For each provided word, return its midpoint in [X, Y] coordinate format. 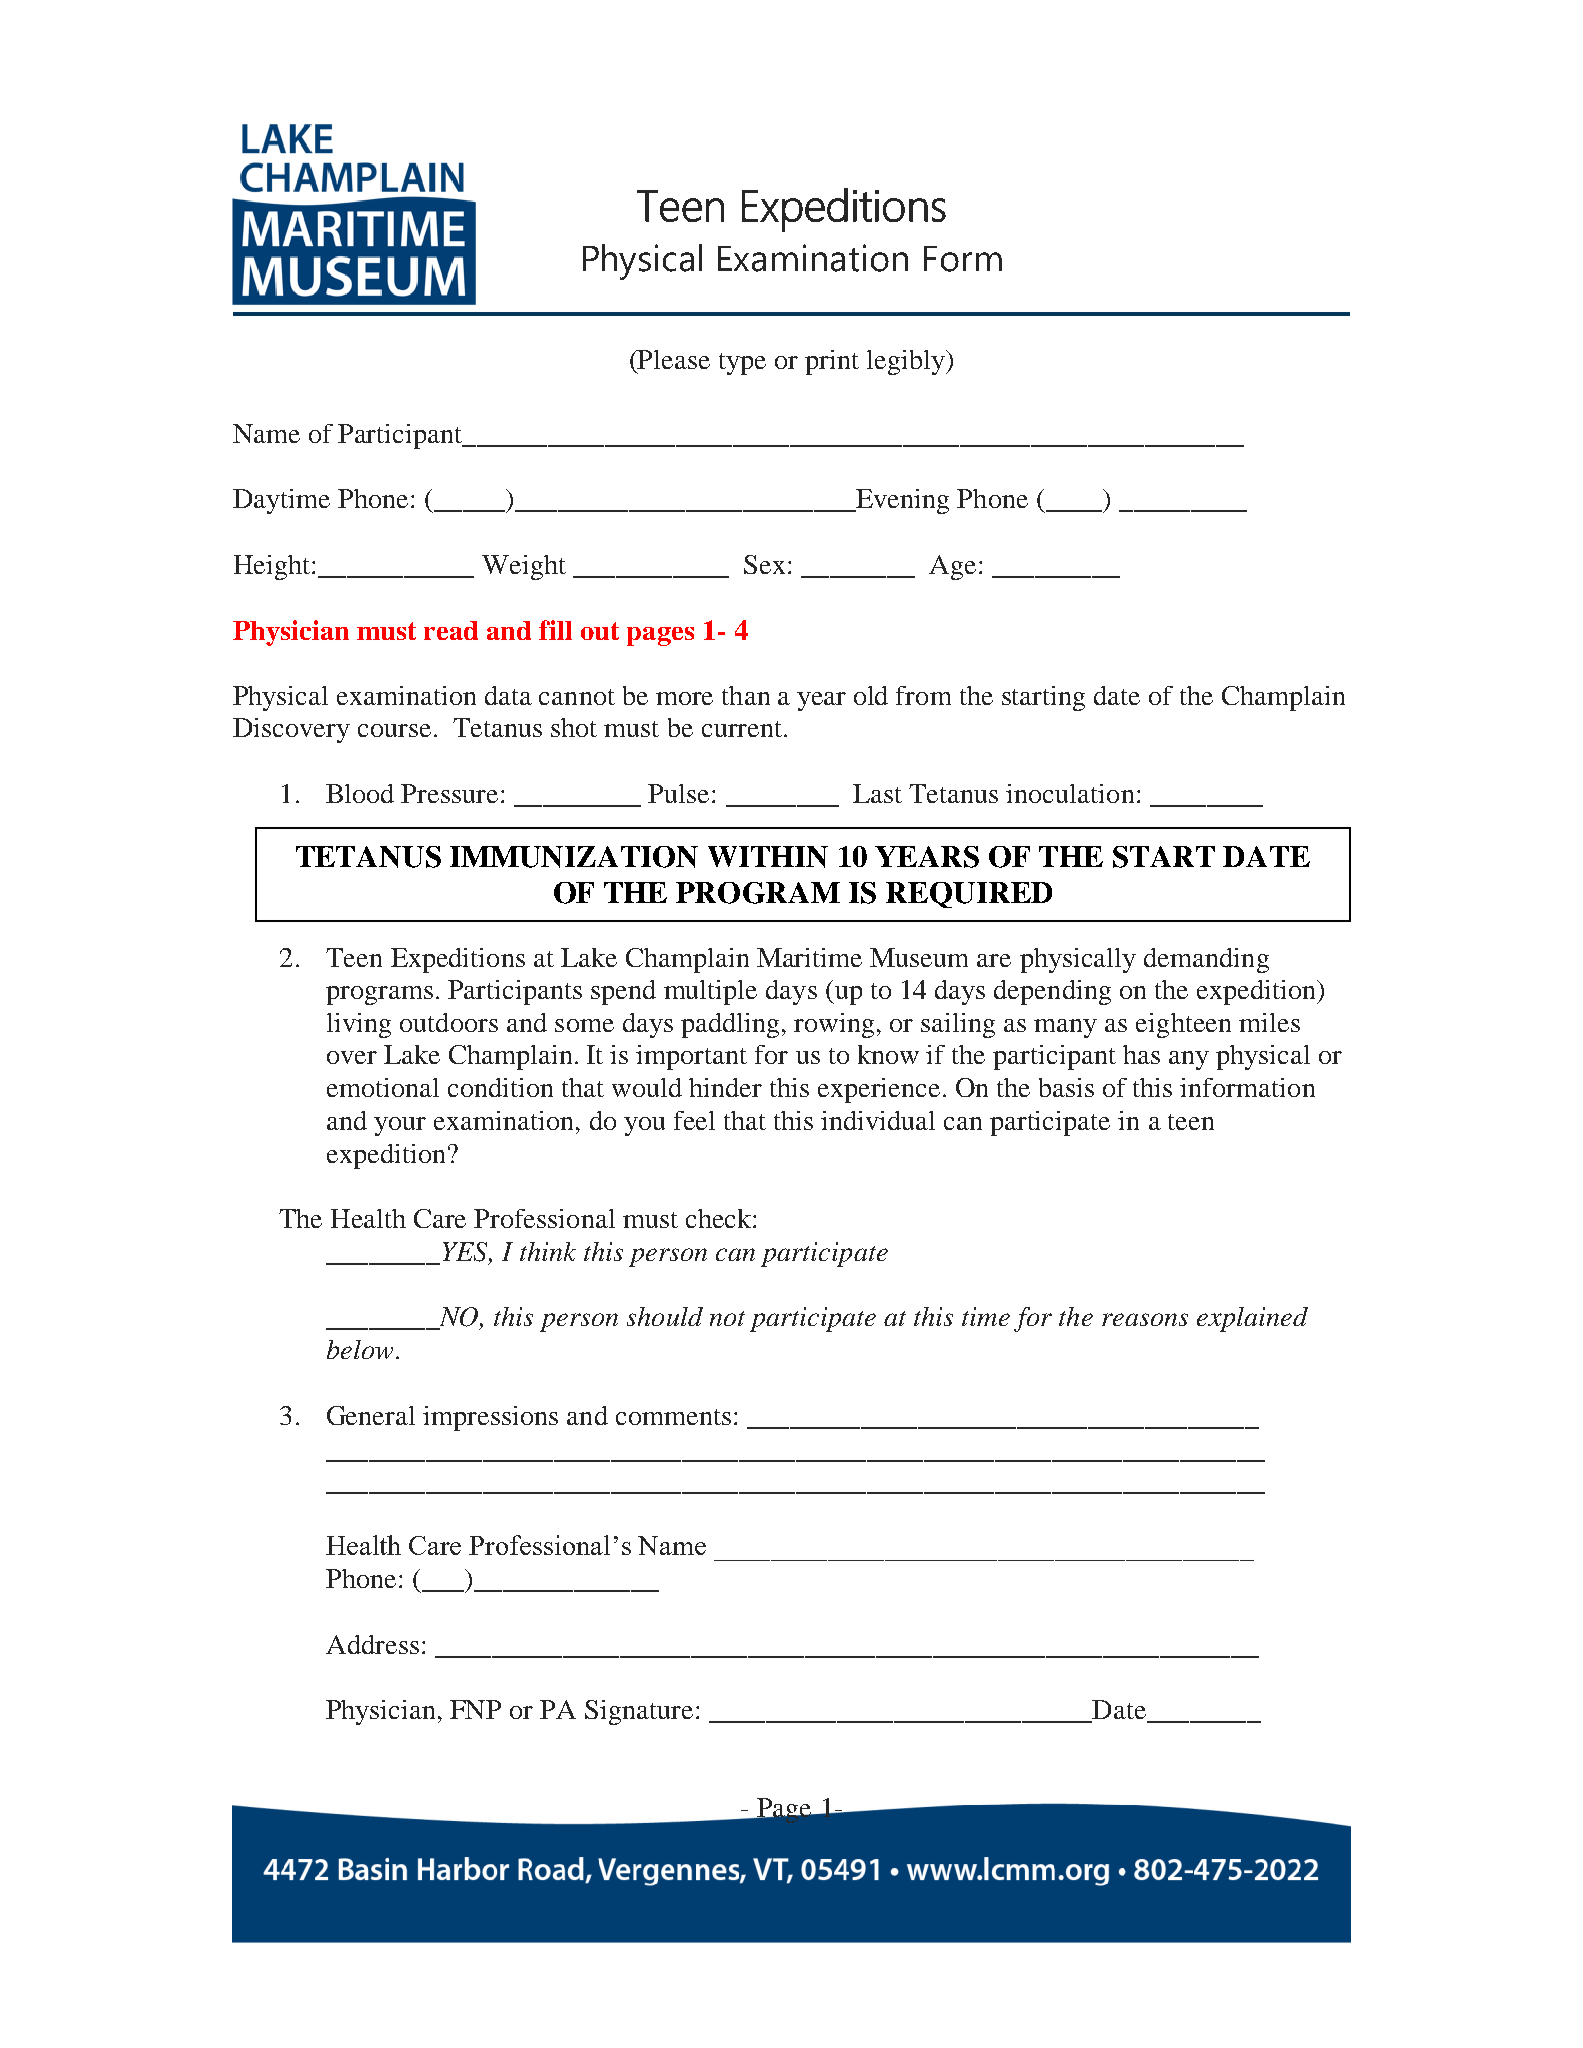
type [742, 364]
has [1141, 1054]
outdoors [449, 1022]
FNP [475, 1709]
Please [673, 359]
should [665, 1316]
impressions [490, 1418]
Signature [639, 1712]
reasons [1145, 1319]
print [832, 362]
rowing [834, 1025]
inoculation [1070, 793]
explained [1252, 1319]
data [508, 695]
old [871, 695]
